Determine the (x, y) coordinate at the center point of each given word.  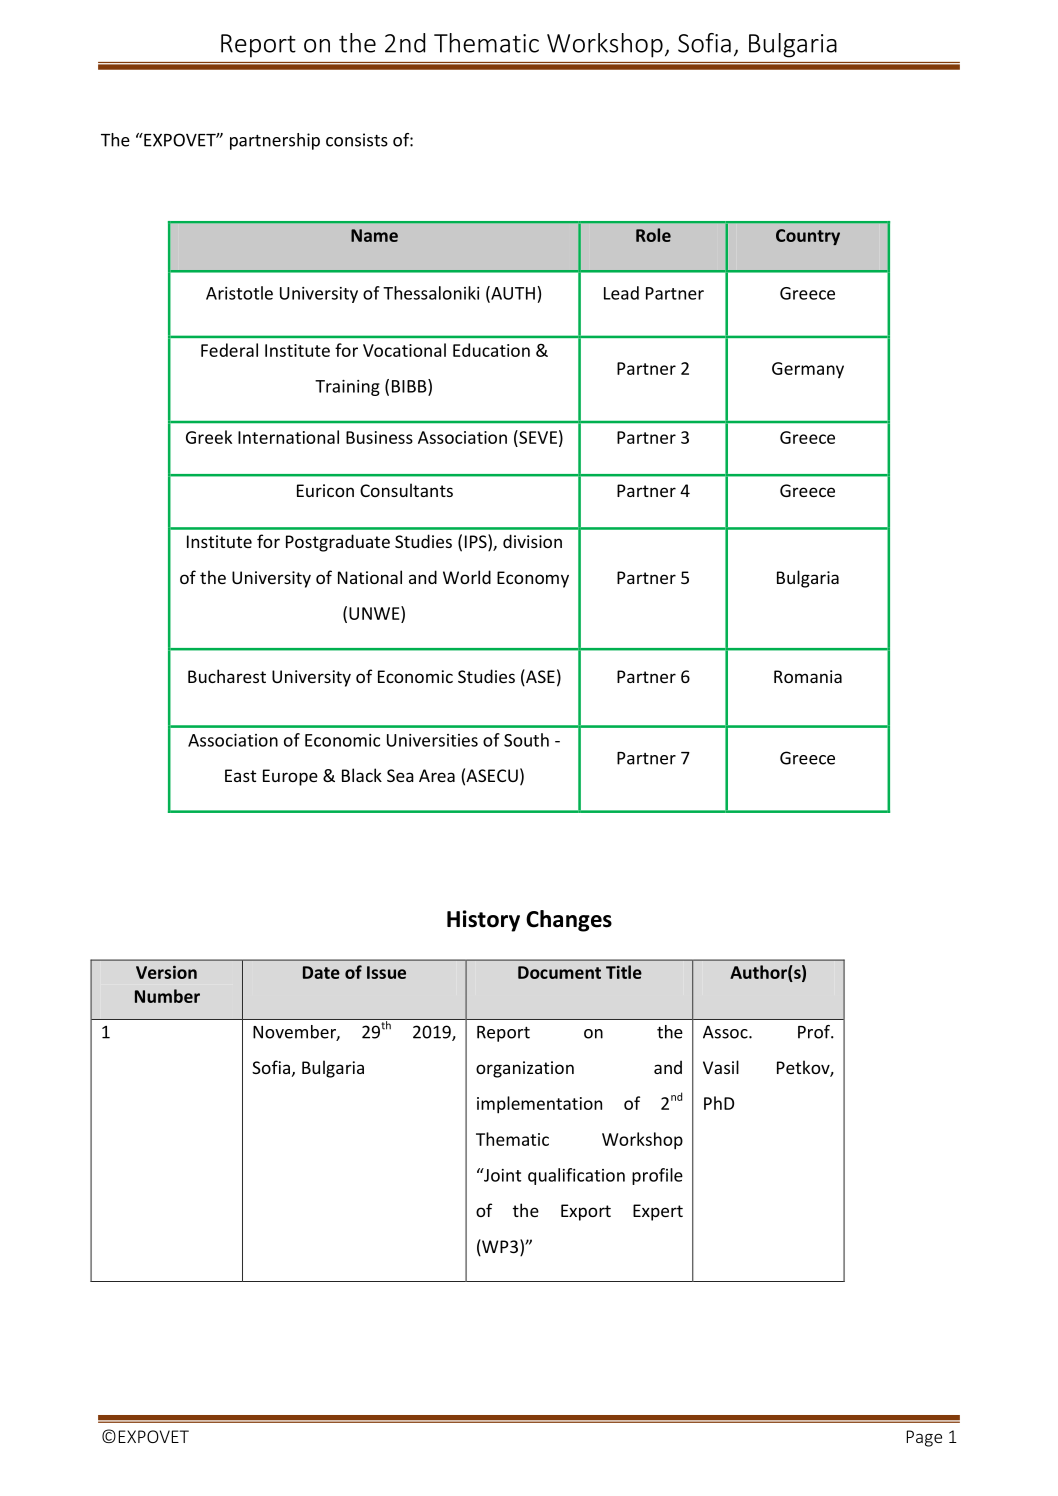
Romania (808, 676)
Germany (808, 370)
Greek (209, 437)
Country (808, 237)
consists (357, 140)
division (532, 541)
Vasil (721, 1067)
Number (167, 996)
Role (653, 235)
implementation (539, 1105)
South (526, 740)
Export (586, 1212)
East (240, 775)
